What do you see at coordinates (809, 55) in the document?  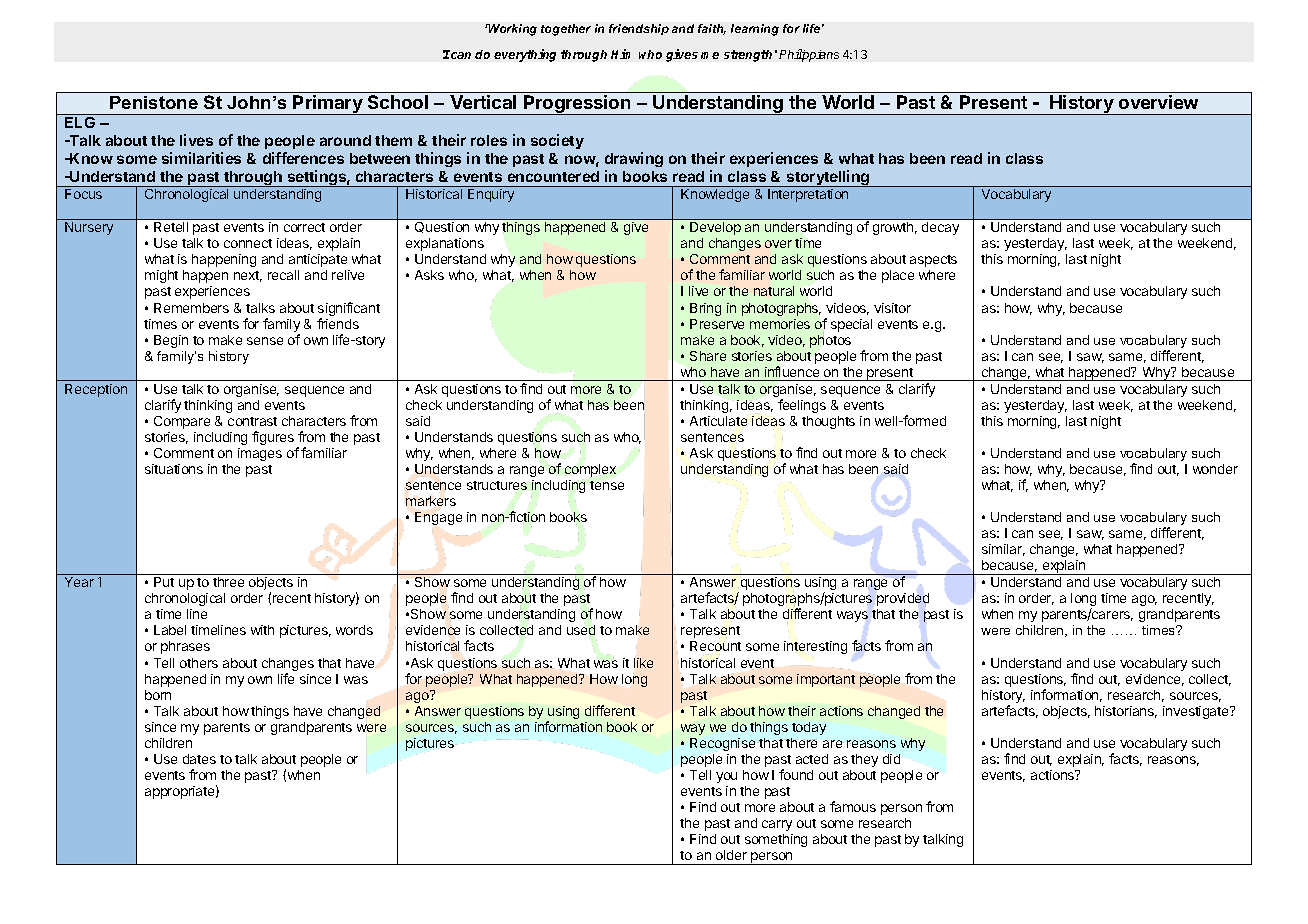 I see `Philippians` at bounding box center [809, 55].
